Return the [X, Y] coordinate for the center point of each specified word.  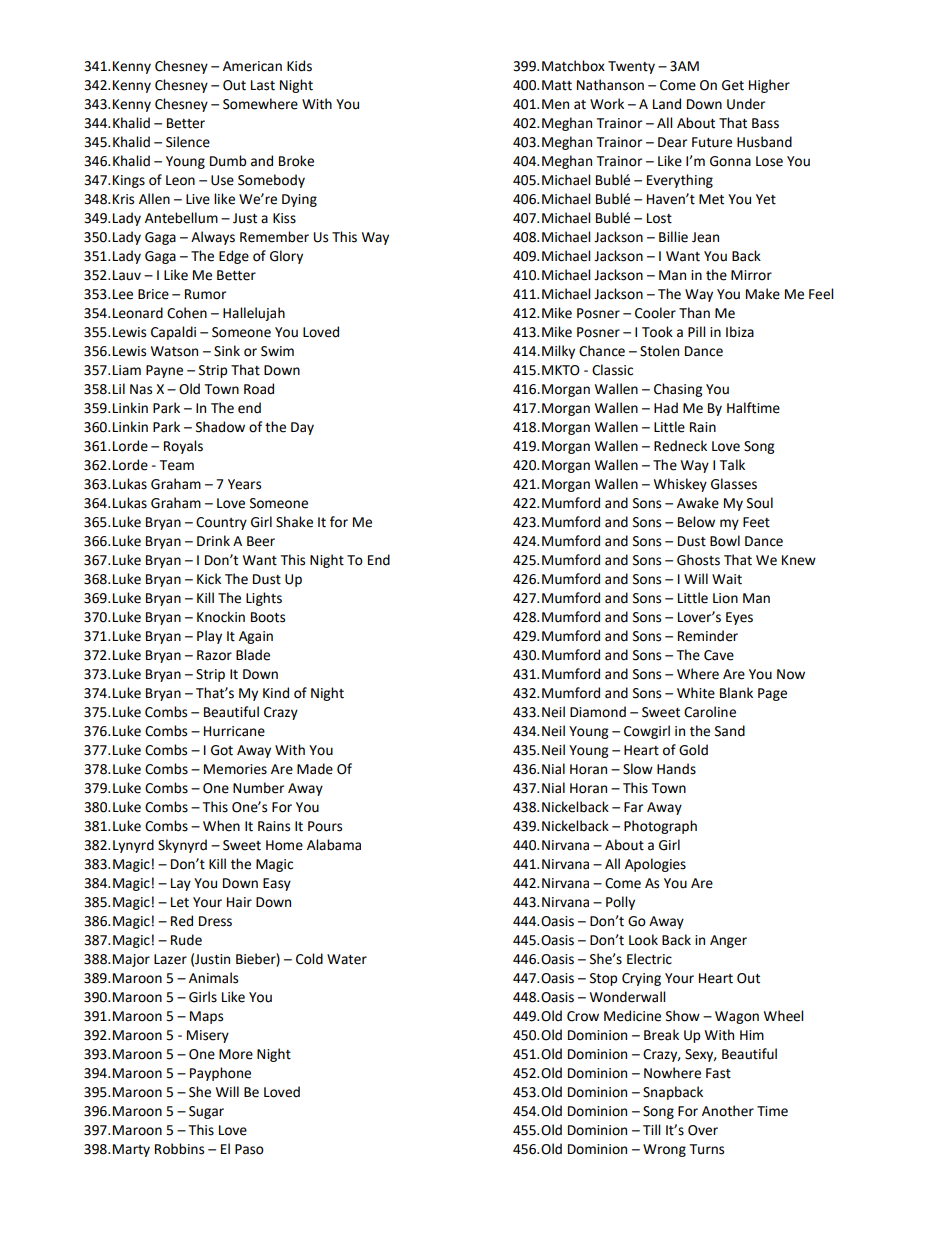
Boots [268, 617]
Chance [602, 351]
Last [263, 85]
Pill [696, 331]
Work [607, 104]
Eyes [739, 618]
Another [728, 1111]
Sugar [206, 1112]
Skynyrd [182, 846]
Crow [583, 1016]
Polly [620, 903]
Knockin [221, 617]
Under [746, 104]
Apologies [655, 865]
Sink [227, 351]
